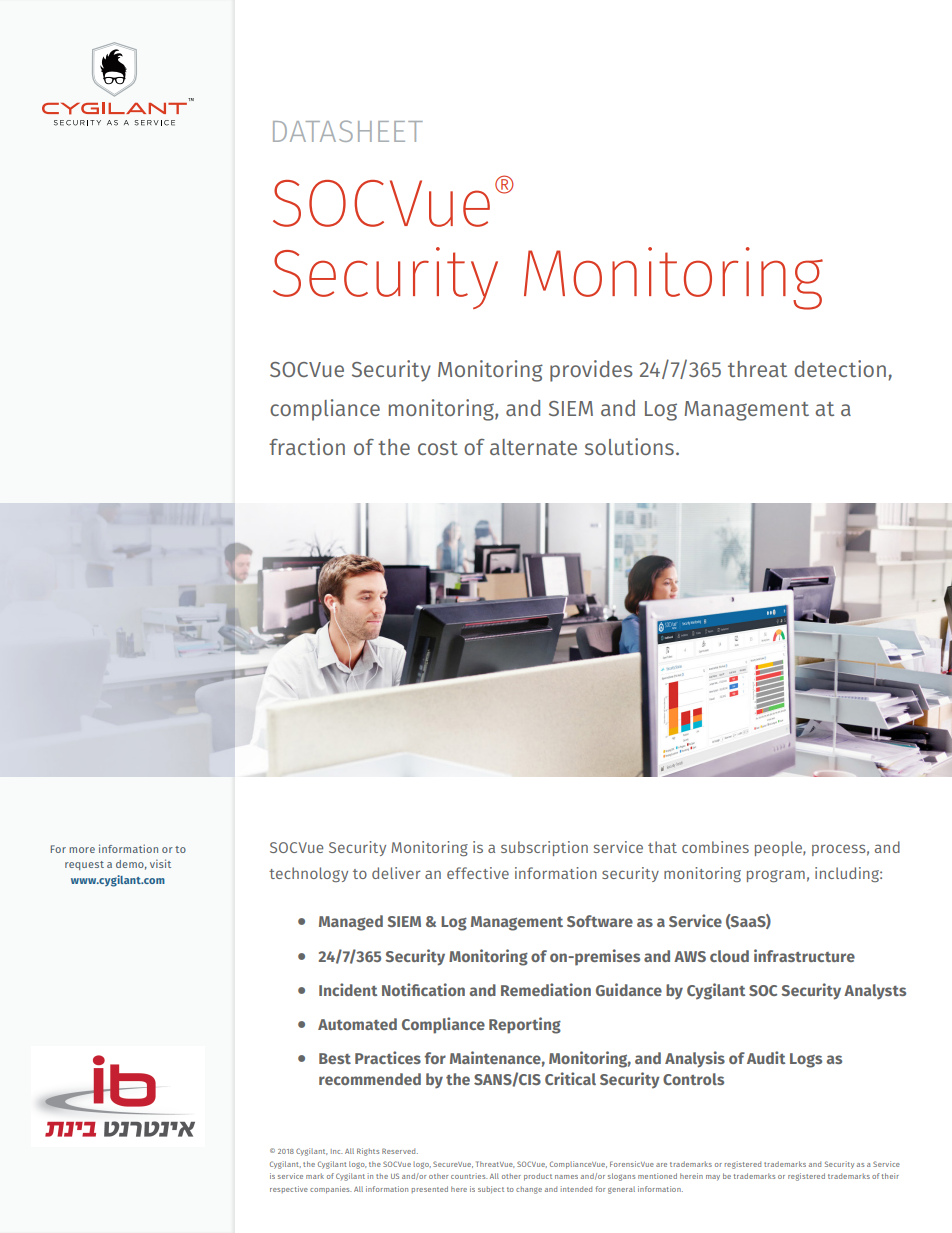 This document has width=952, height=1233. Describe the element at coordinates (438, 448) in the document. I see `cost` at that location.
